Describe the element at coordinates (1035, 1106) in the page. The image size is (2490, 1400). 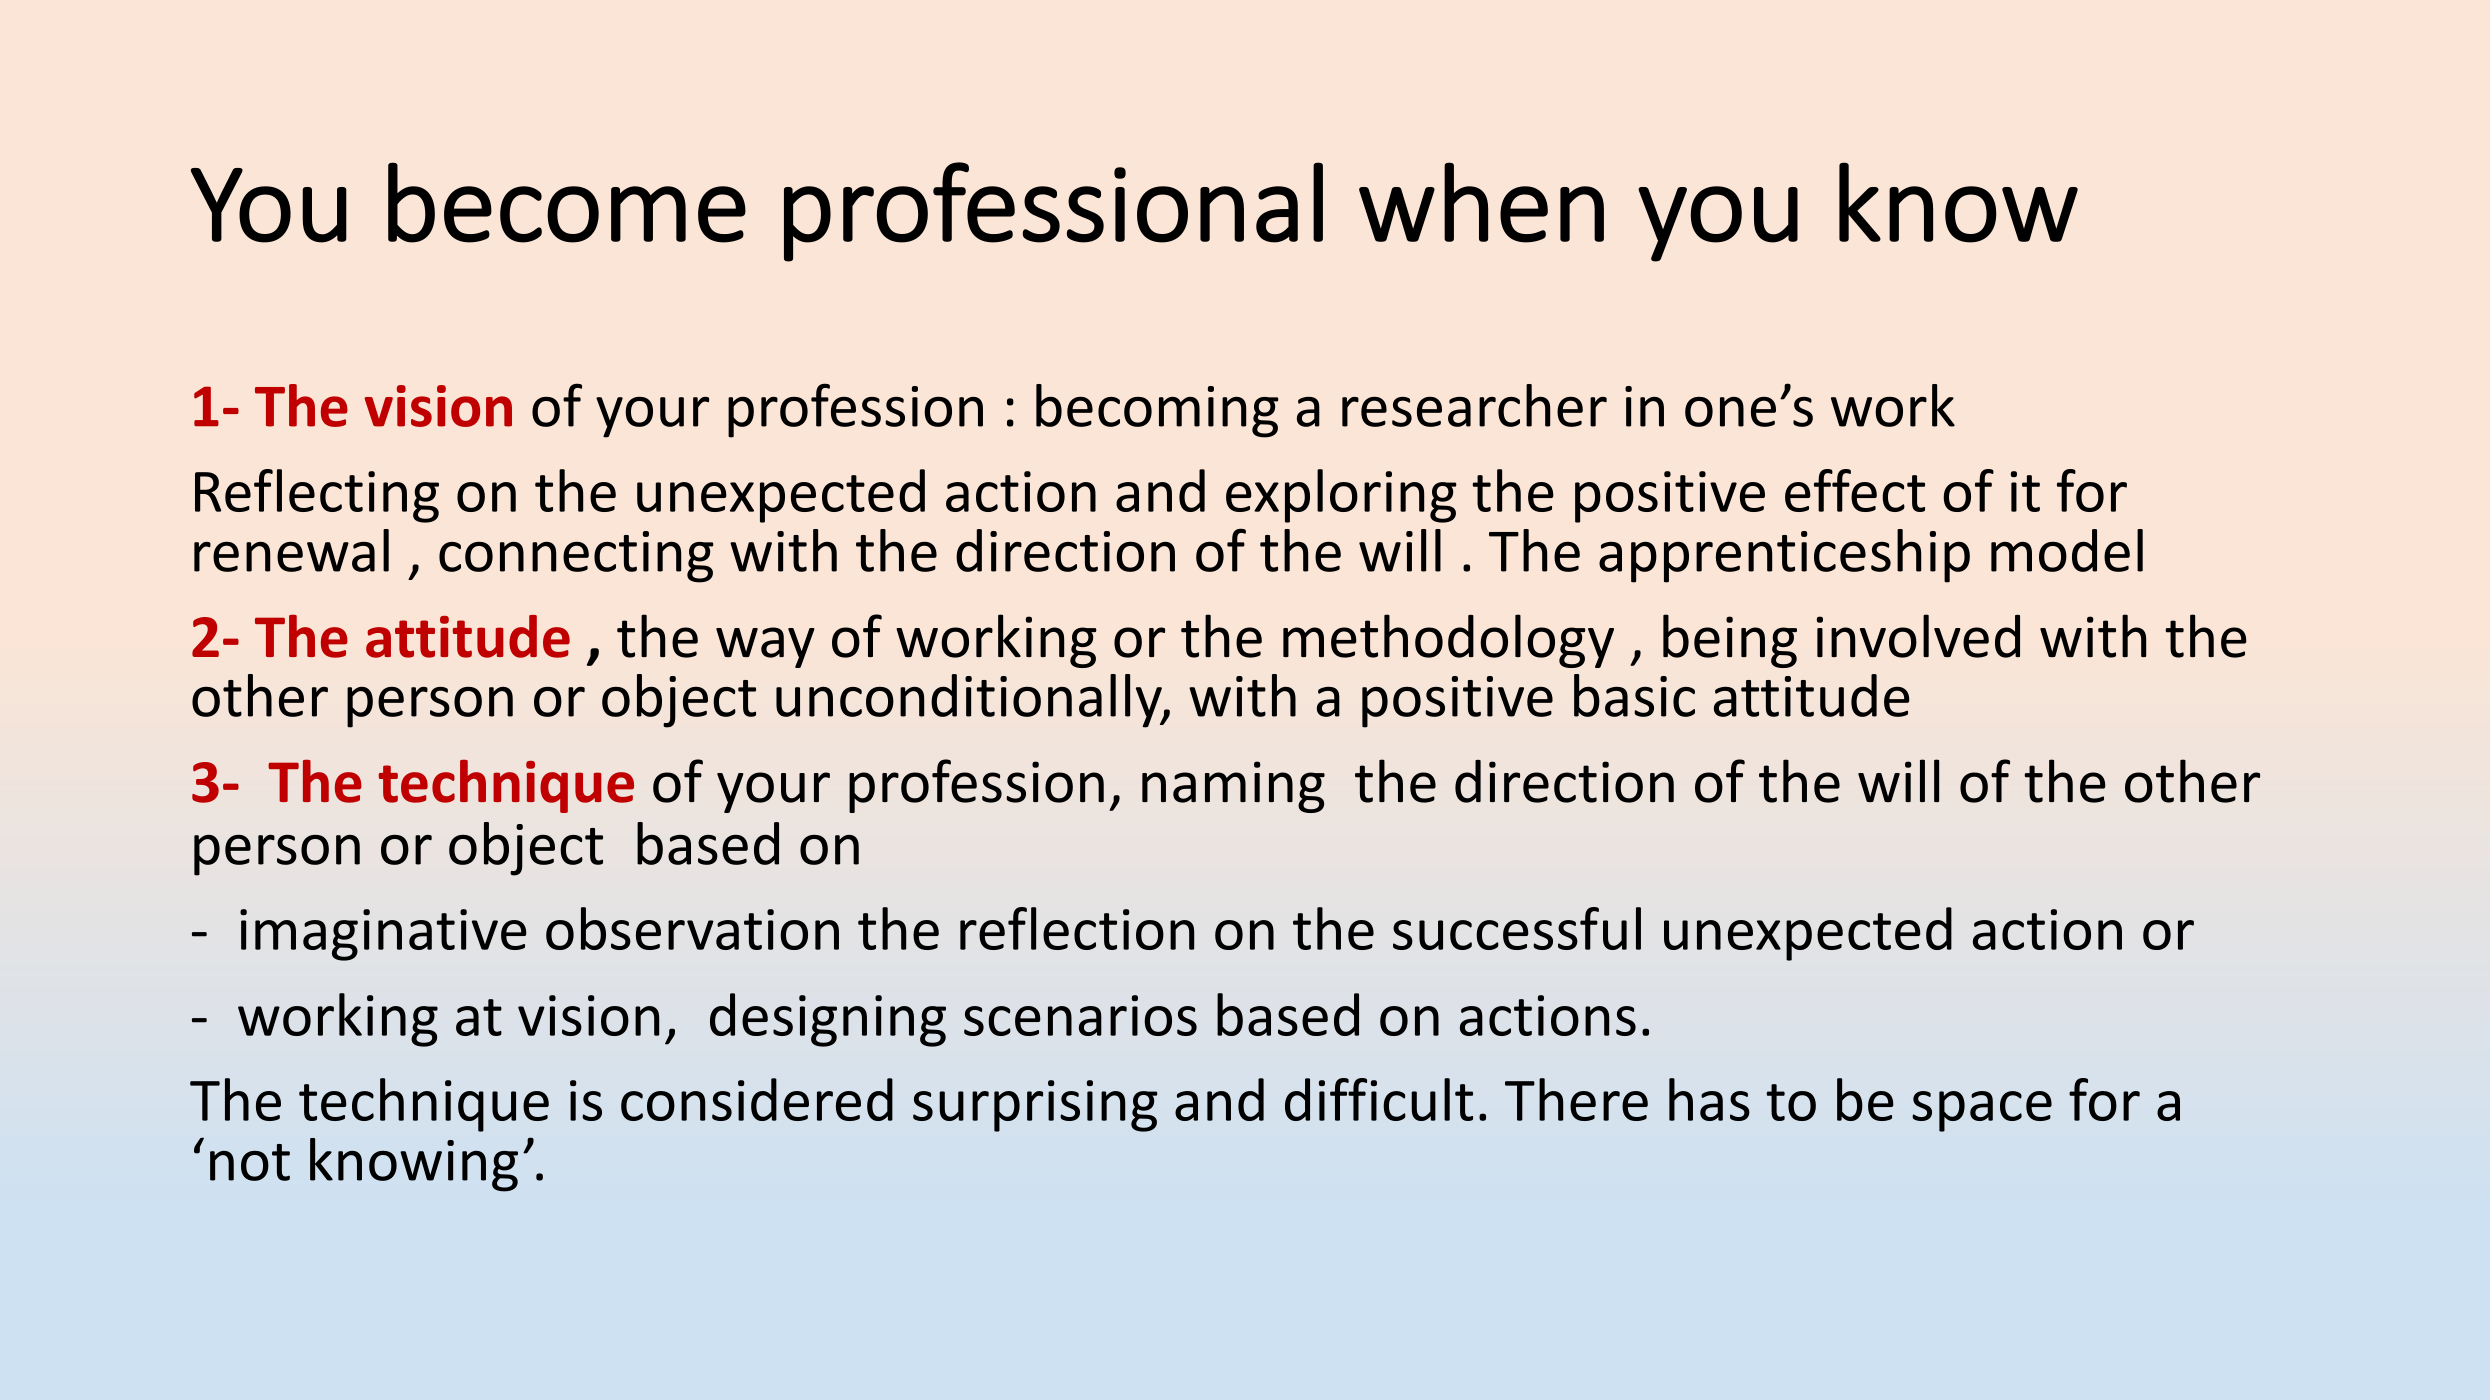
I see `surprising` at that location.
